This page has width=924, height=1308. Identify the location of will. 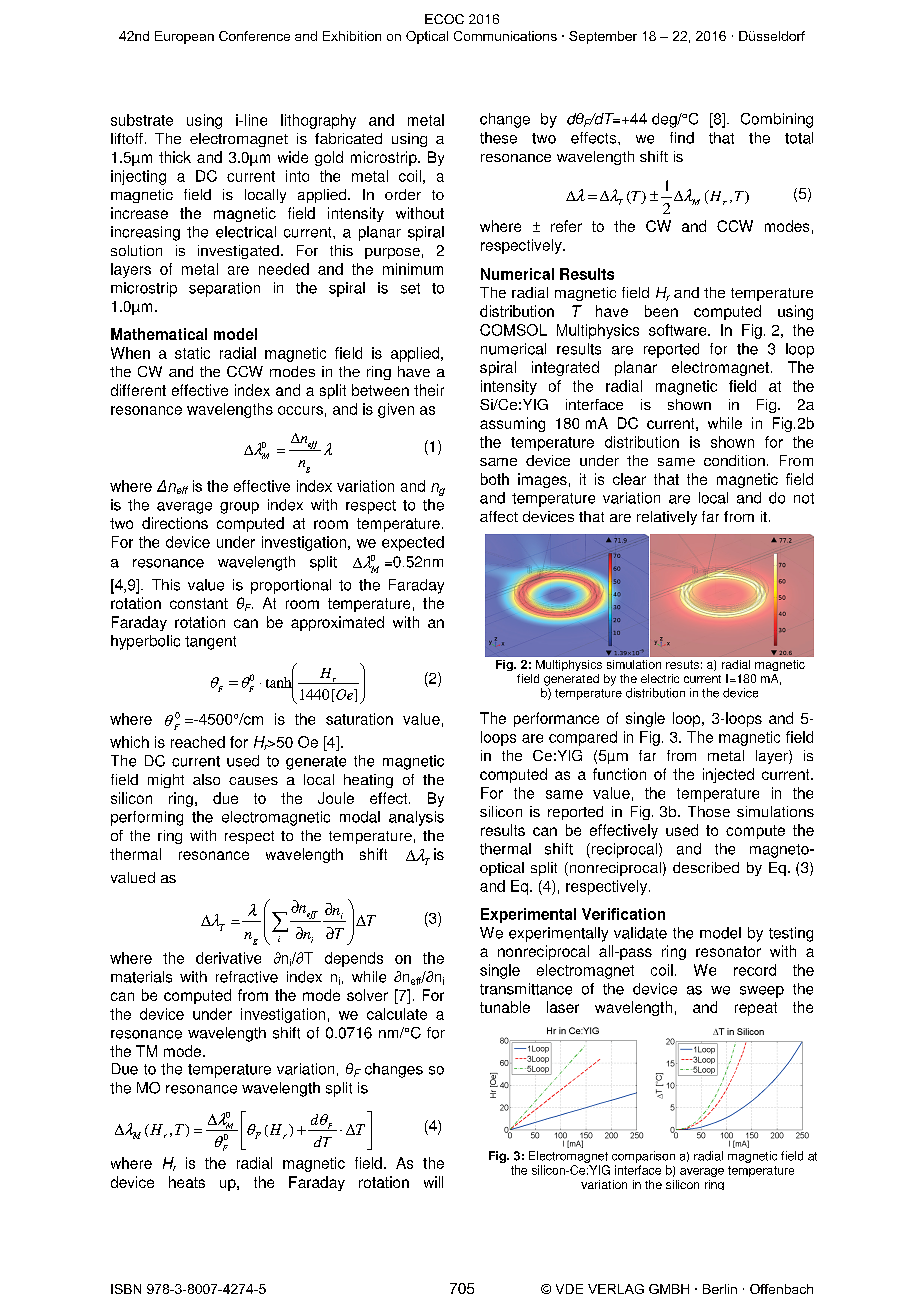
(433, 1182).
